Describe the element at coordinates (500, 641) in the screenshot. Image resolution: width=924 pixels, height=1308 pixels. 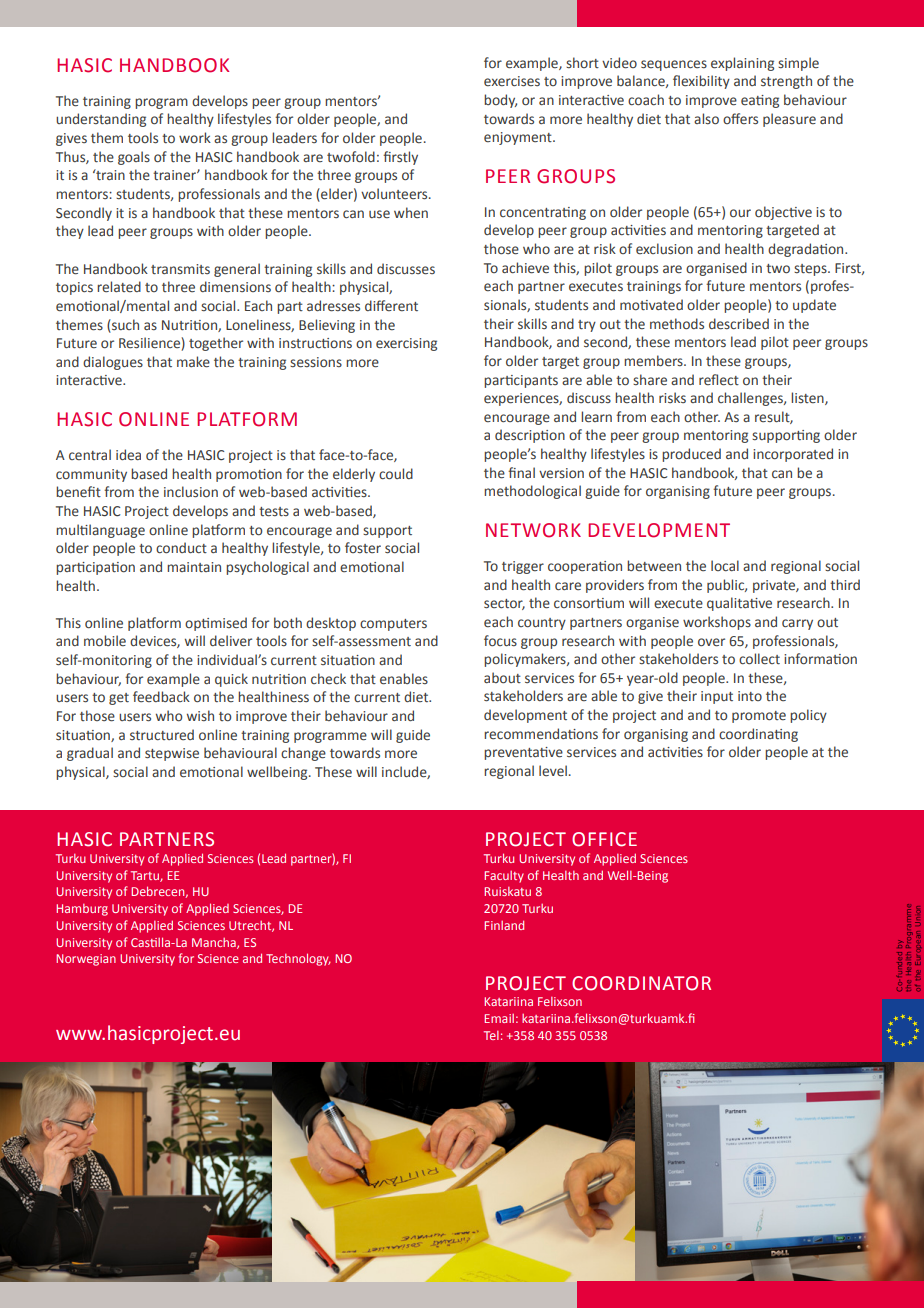
I see `focus` at that location.
